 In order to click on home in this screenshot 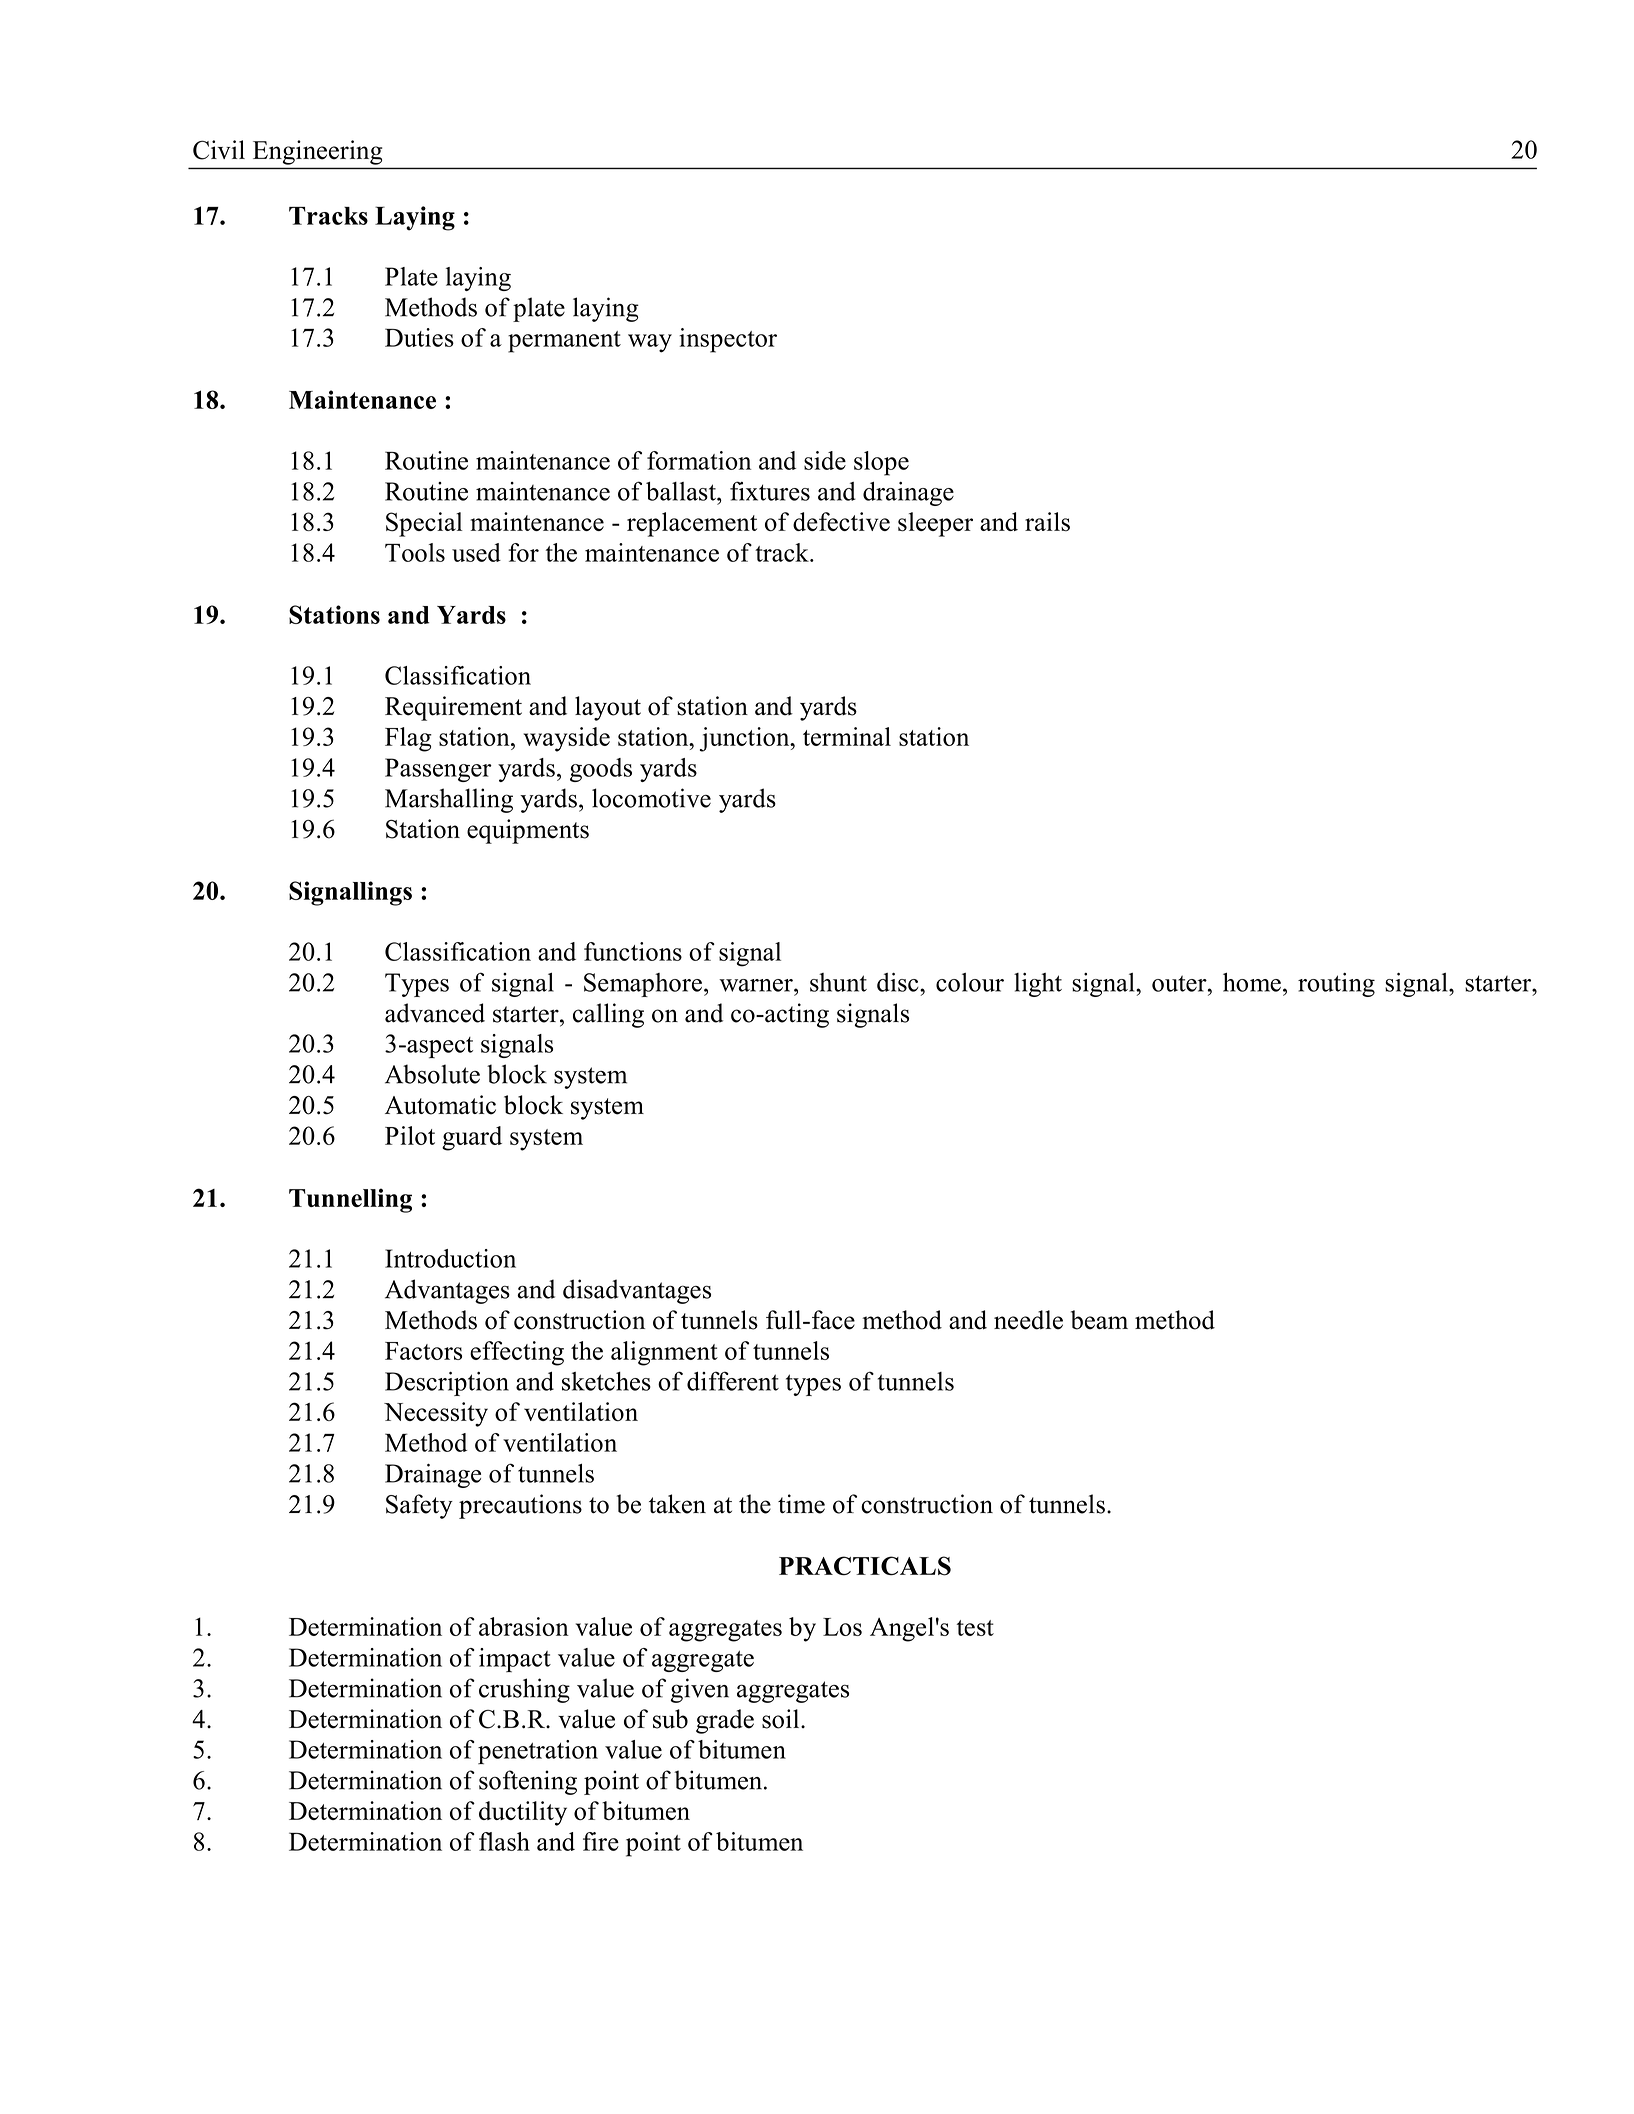, I will do `click(1252, 982)`.
